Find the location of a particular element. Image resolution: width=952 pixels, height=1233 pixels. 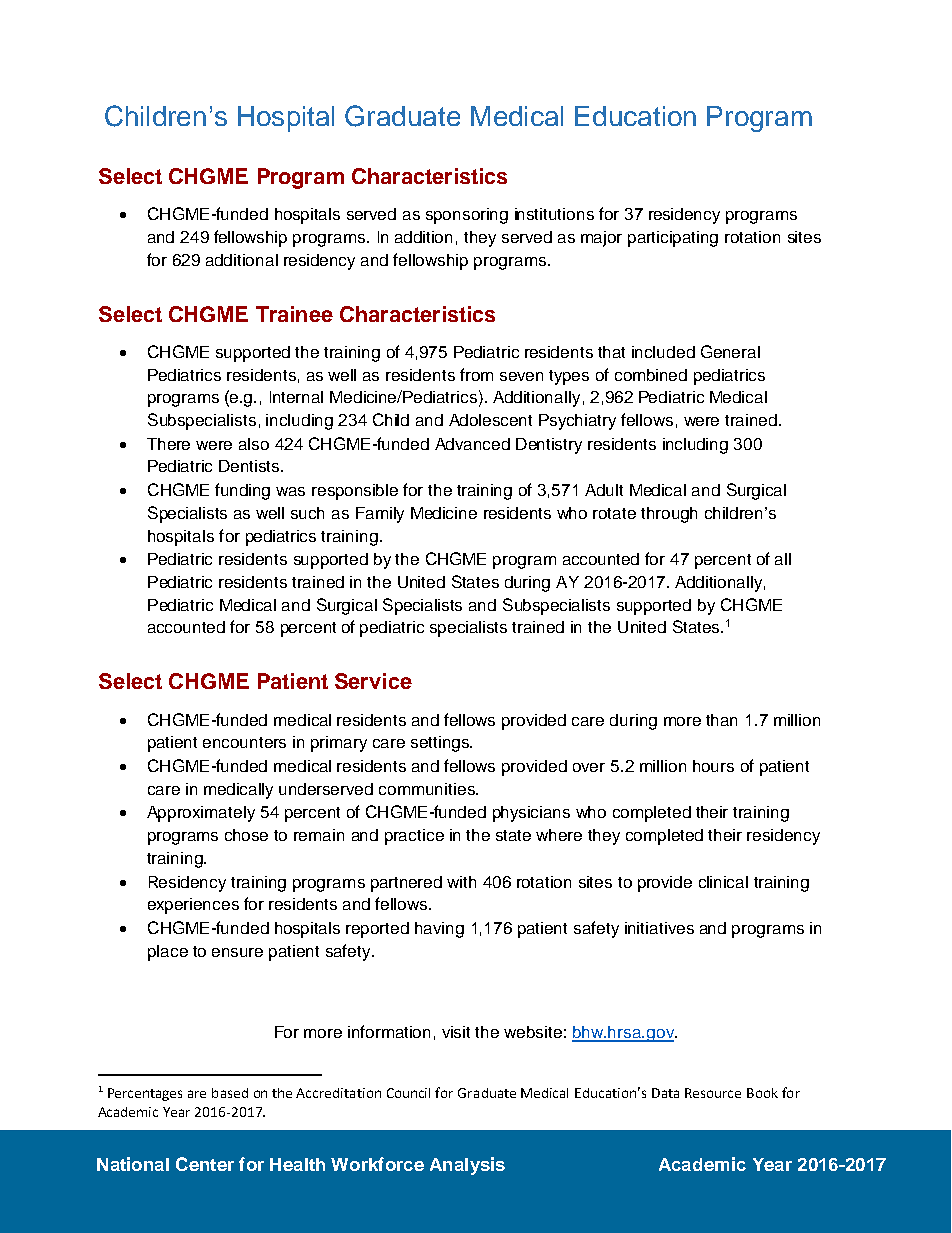

Advanced is located at coordinates (472, 444).
